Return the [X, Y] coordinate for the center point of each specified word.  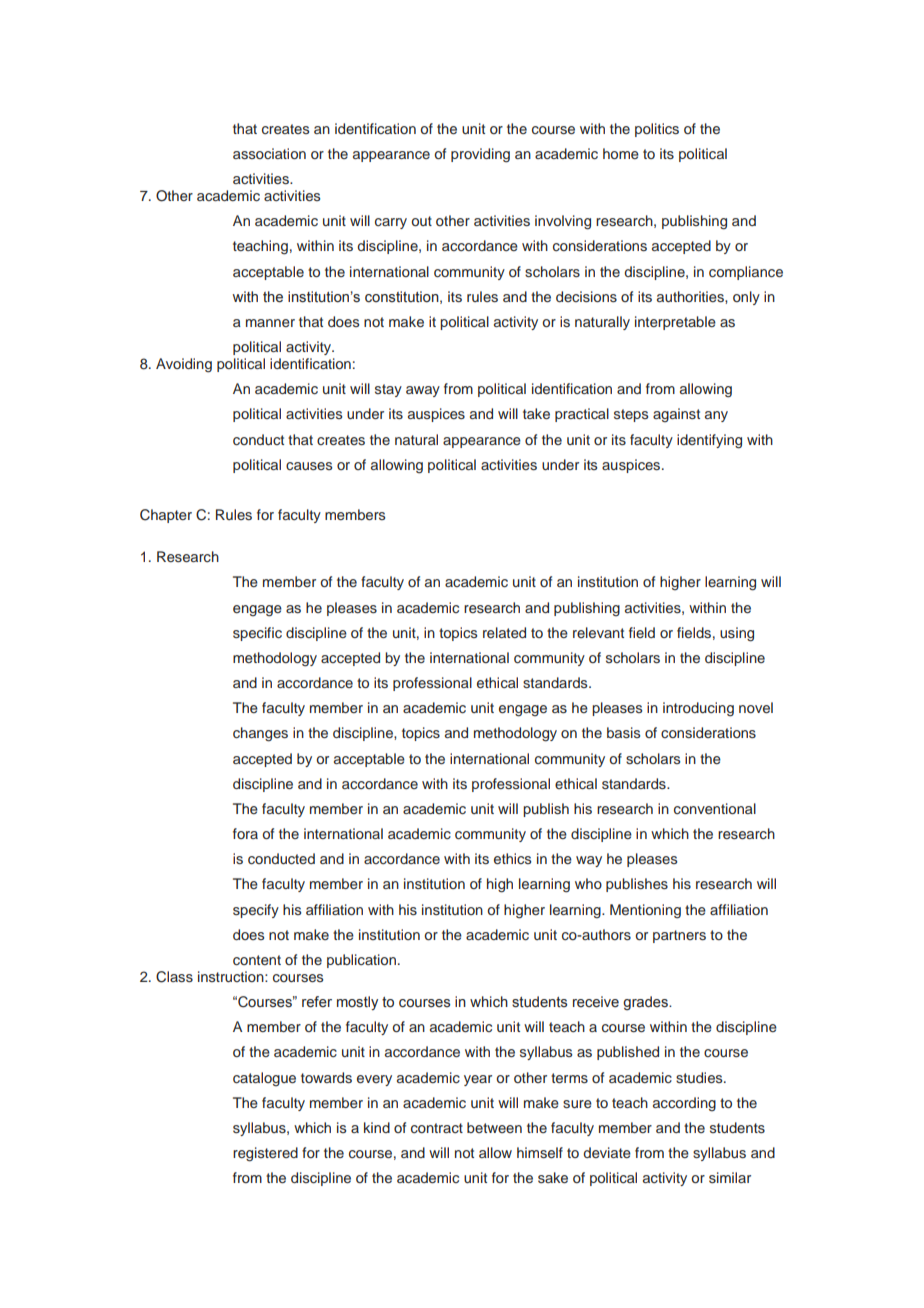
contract [437, 1128]
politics [657, 130]
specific [257, 634]
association [269, 153]
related [504, 632]
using [737, 634]
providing [480, 155]
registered [265, 1154]
